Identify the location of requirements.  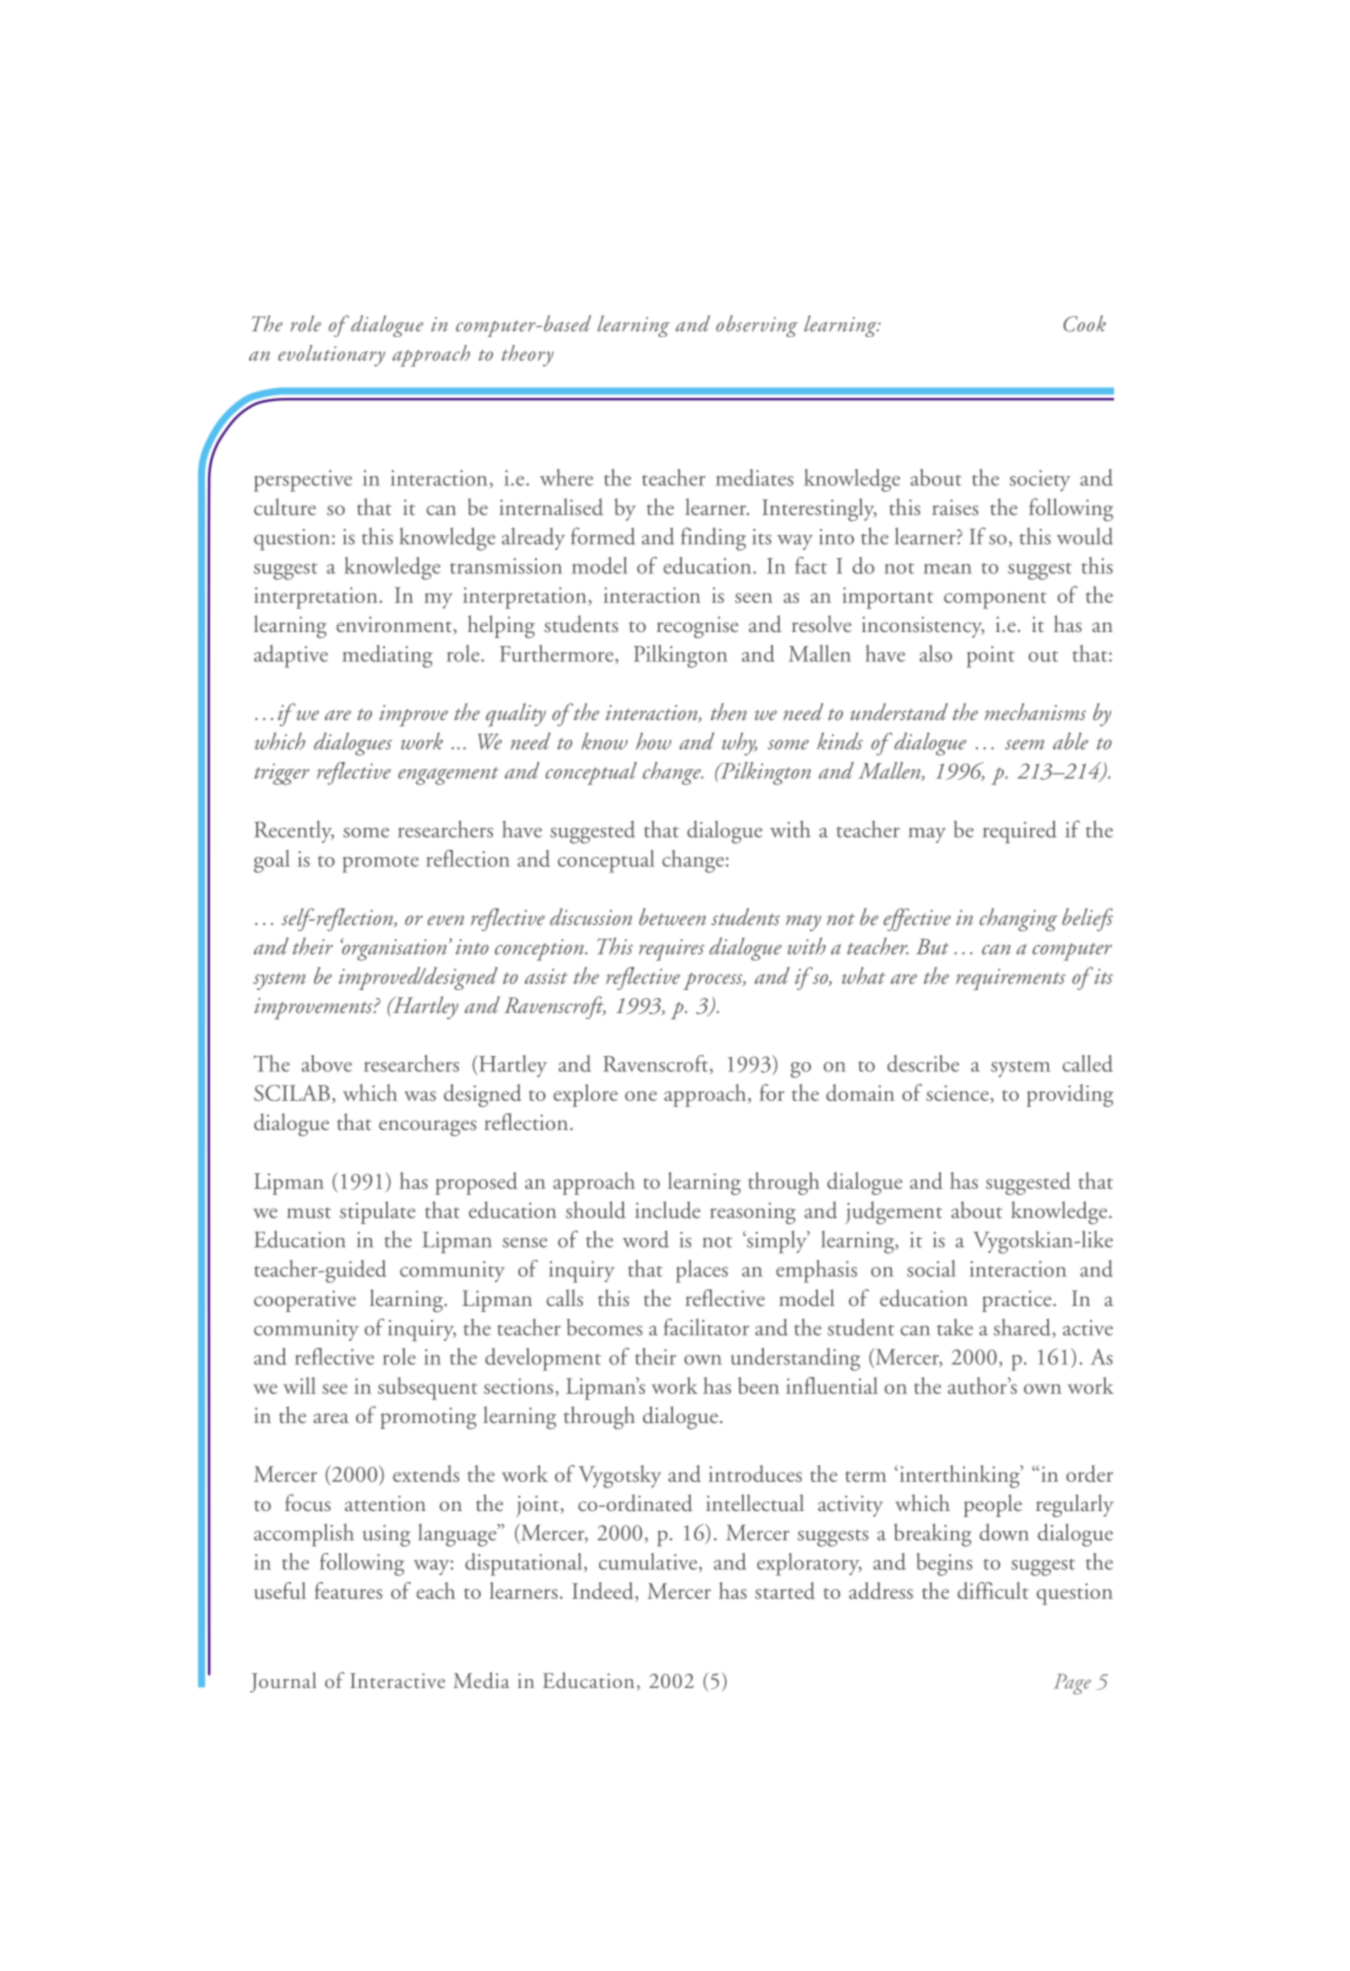
(1011, 979).
